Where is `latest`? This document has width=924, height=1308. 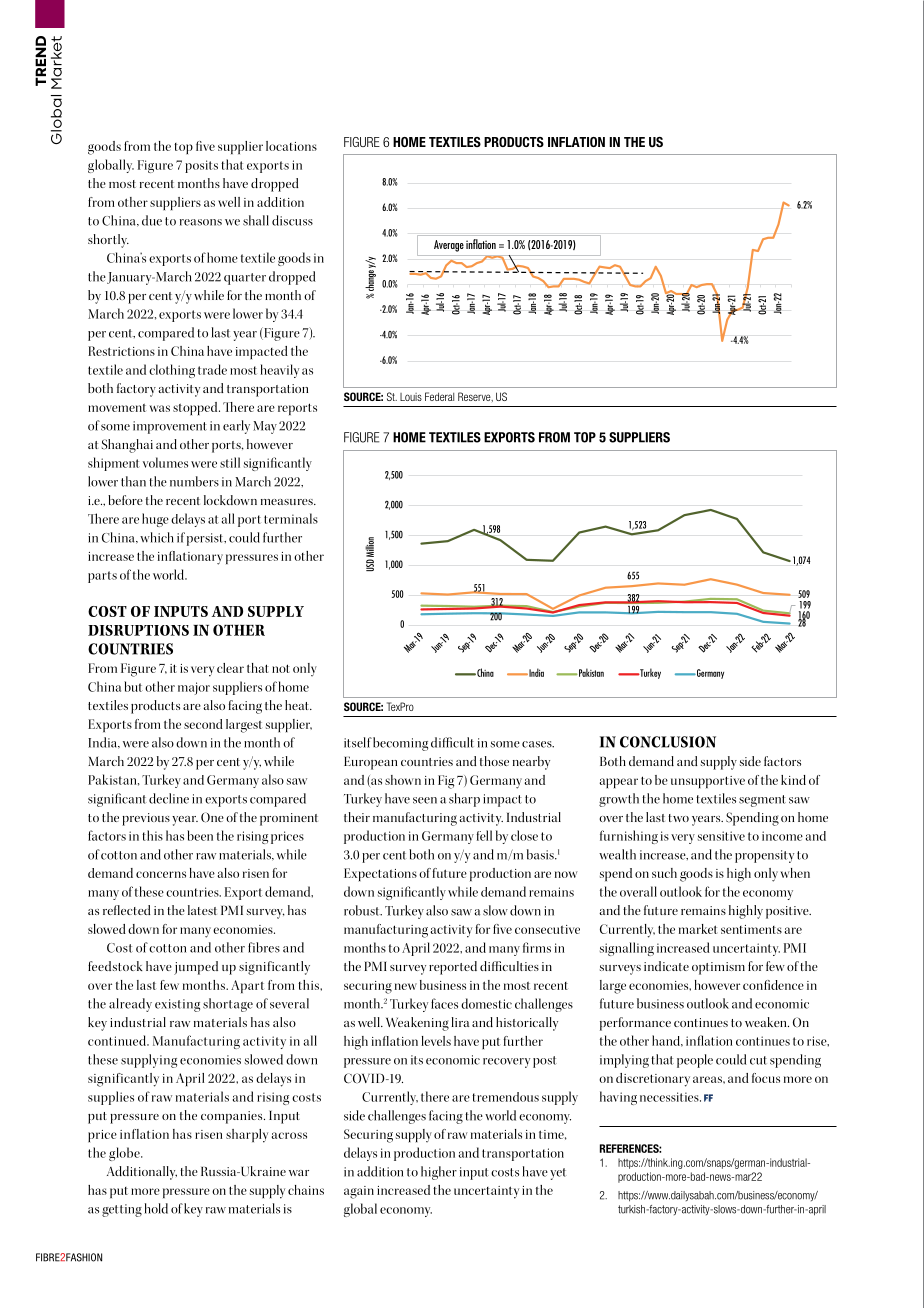 latest is located at coordinates (202, 910).
